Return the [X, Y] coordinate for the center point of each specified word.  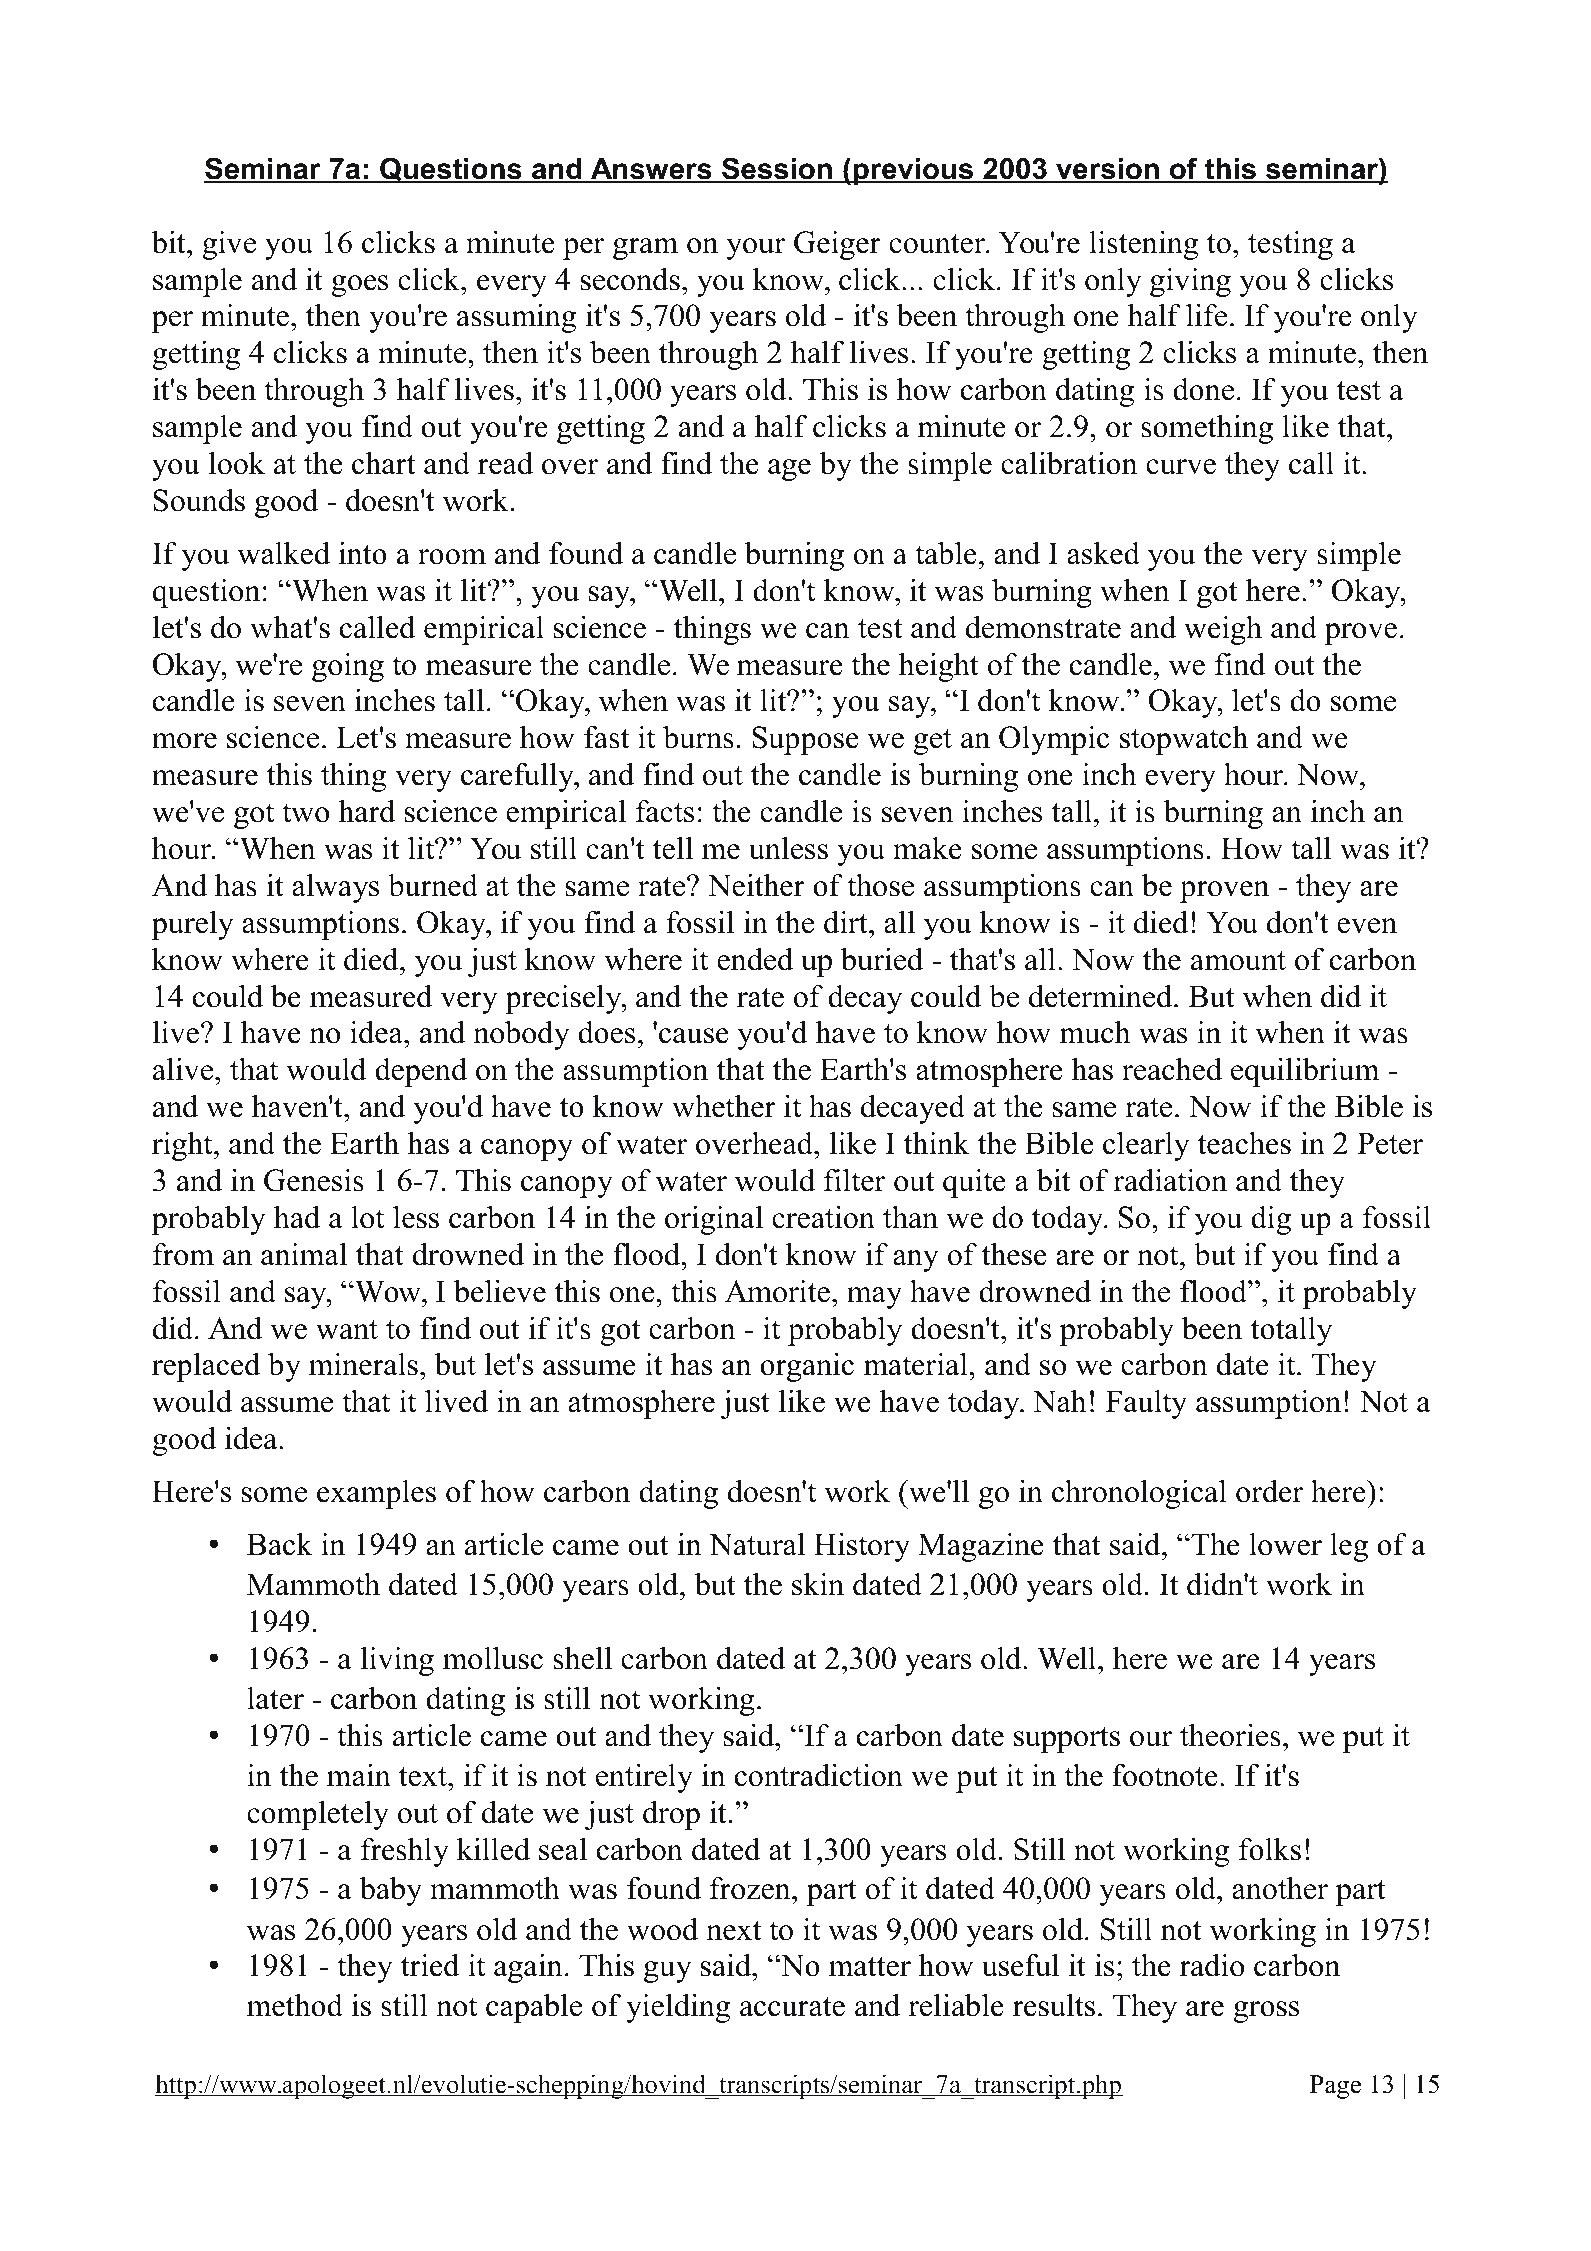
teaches [1244, 1143]
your [755, 249]
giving [1190, 282]
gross [1266, 2012]
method [295, 2005]
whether [724, 1106]
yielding [678, 2008]
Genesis [314, 1180]
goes [360, 286]
